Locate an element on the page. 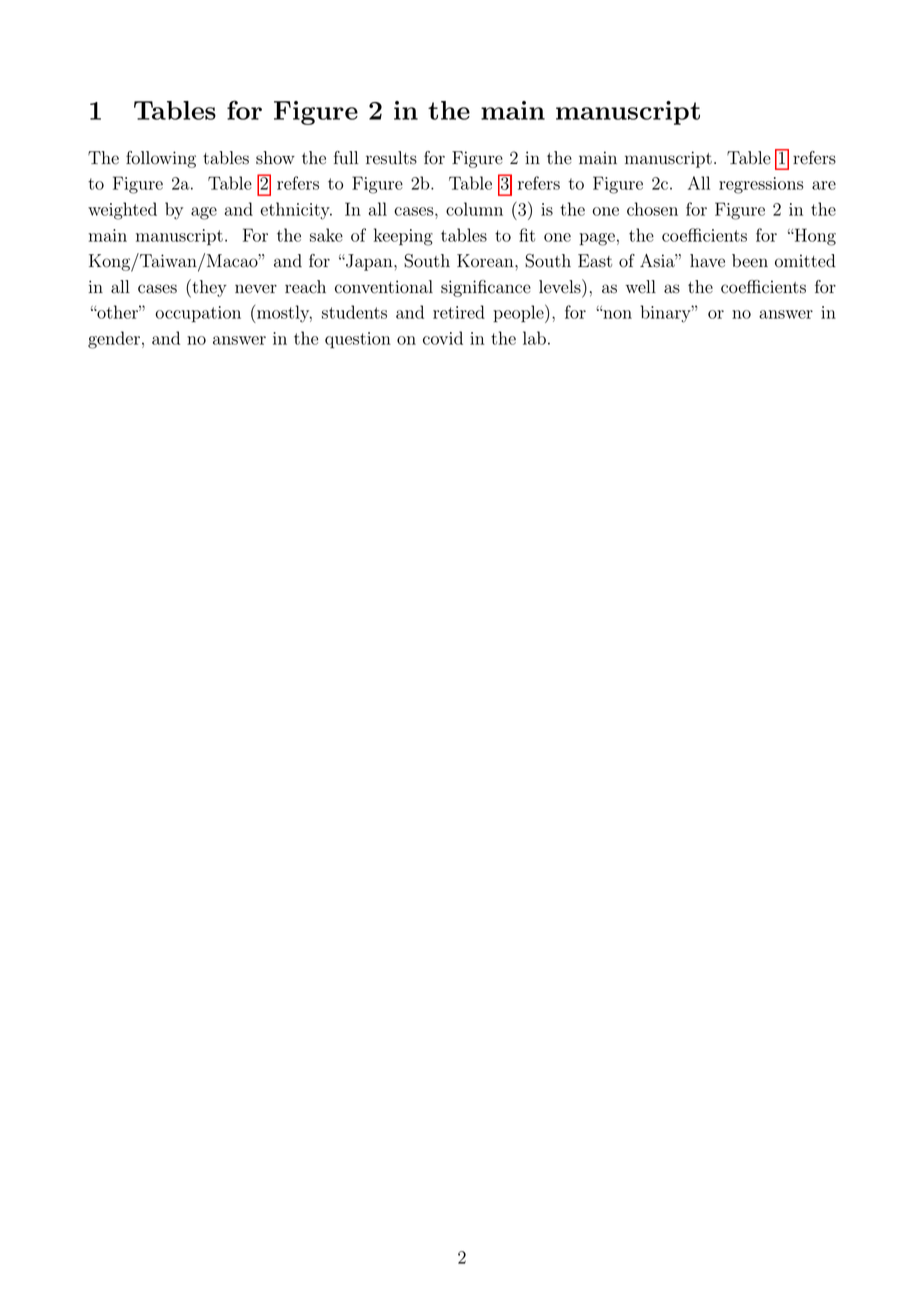 Image resolution: width=924 pixels, height=1308 pixels. chosen is located at coordinates (652, 209).
